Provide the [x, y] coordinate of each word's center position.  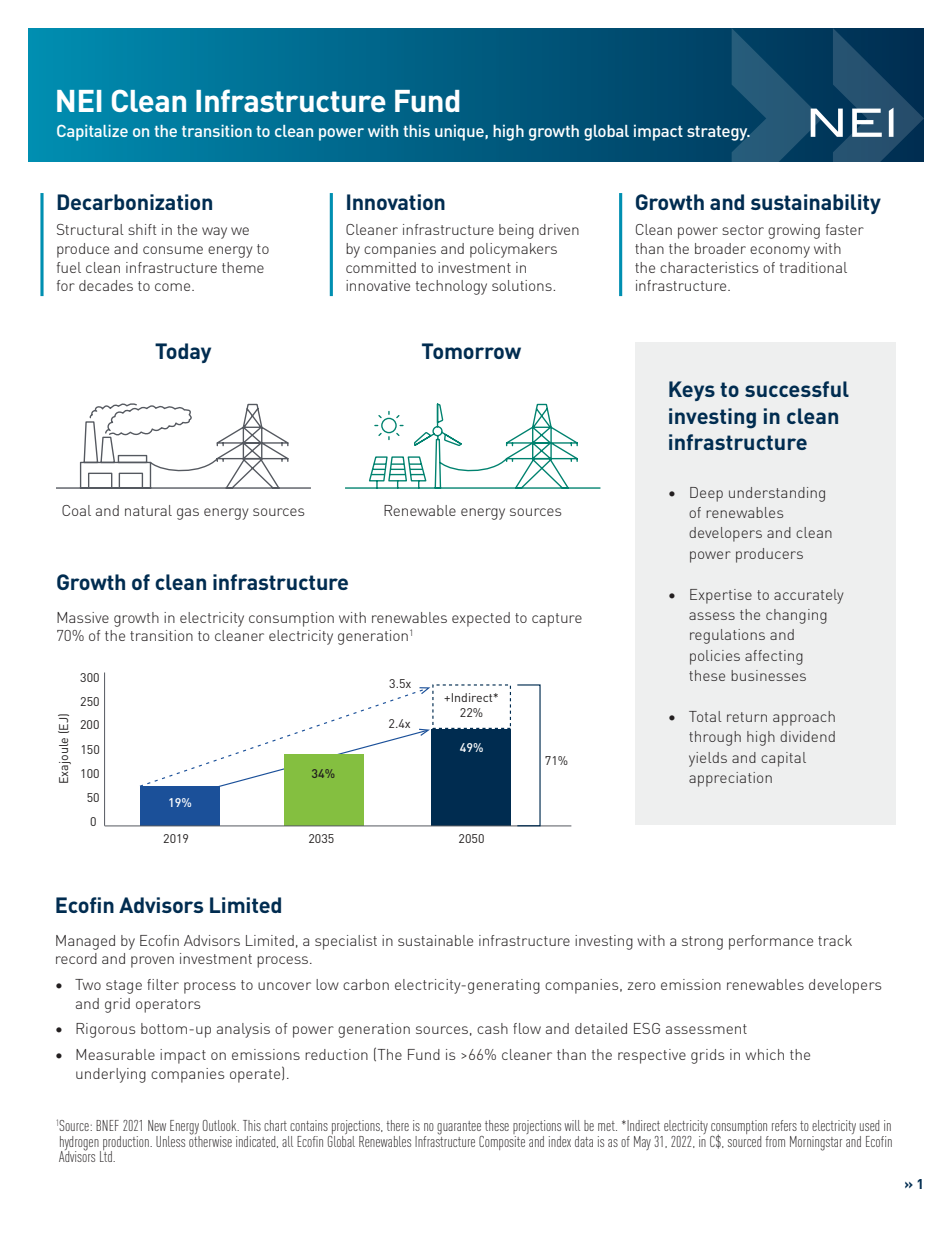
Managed [85, 942]
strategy [718, 133]
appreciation [730, 779]
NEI [79, 101]
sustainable [435, 940]
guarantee [460, 1129]
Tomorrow [471, 351]
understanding [777, 494]
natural [148, 510]
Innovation [396, 202]
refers [784, 1125]
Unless [170, 1141]
